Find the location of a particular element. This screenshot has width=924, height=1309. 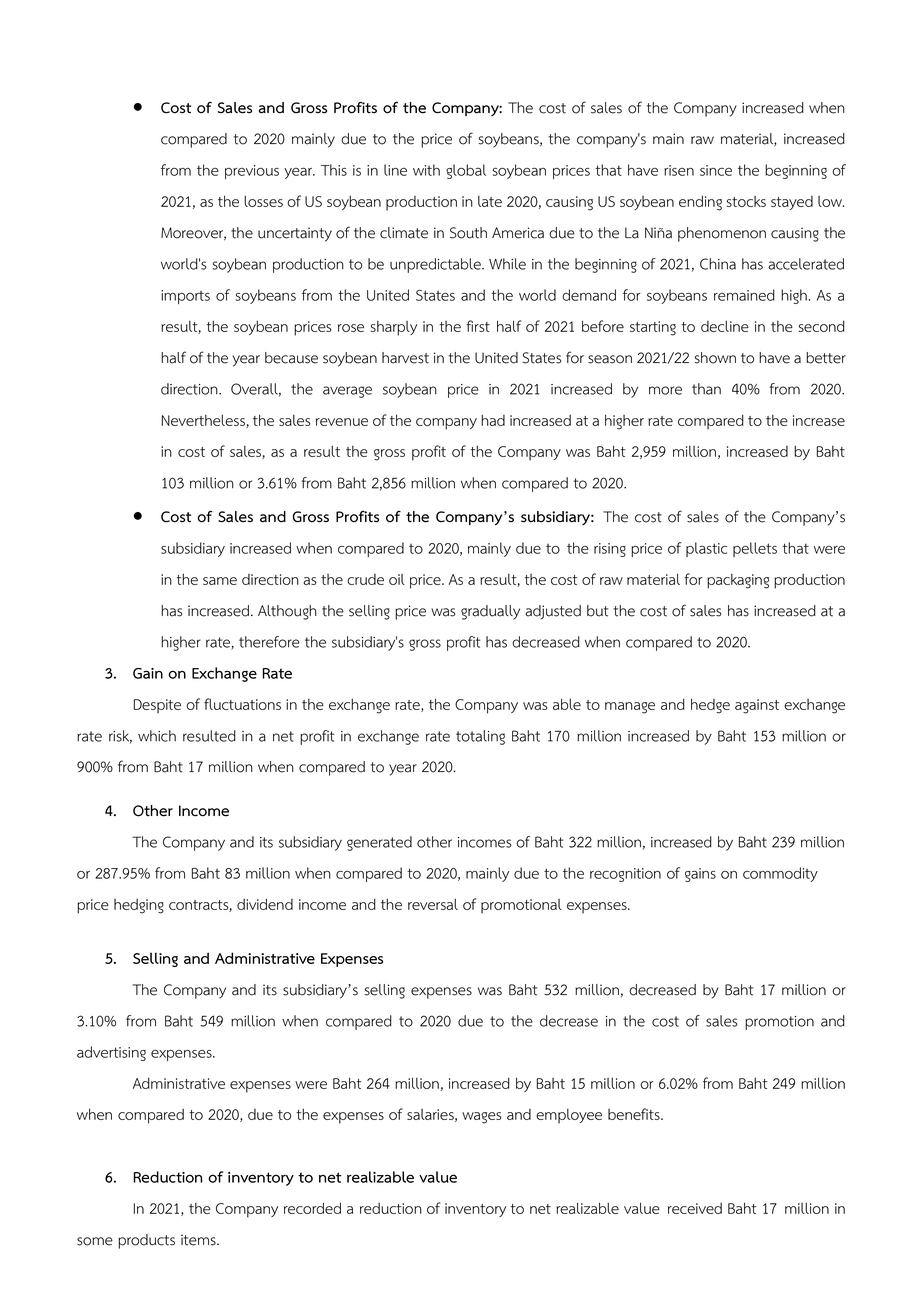

losses is located at coordinates (263, 201).
